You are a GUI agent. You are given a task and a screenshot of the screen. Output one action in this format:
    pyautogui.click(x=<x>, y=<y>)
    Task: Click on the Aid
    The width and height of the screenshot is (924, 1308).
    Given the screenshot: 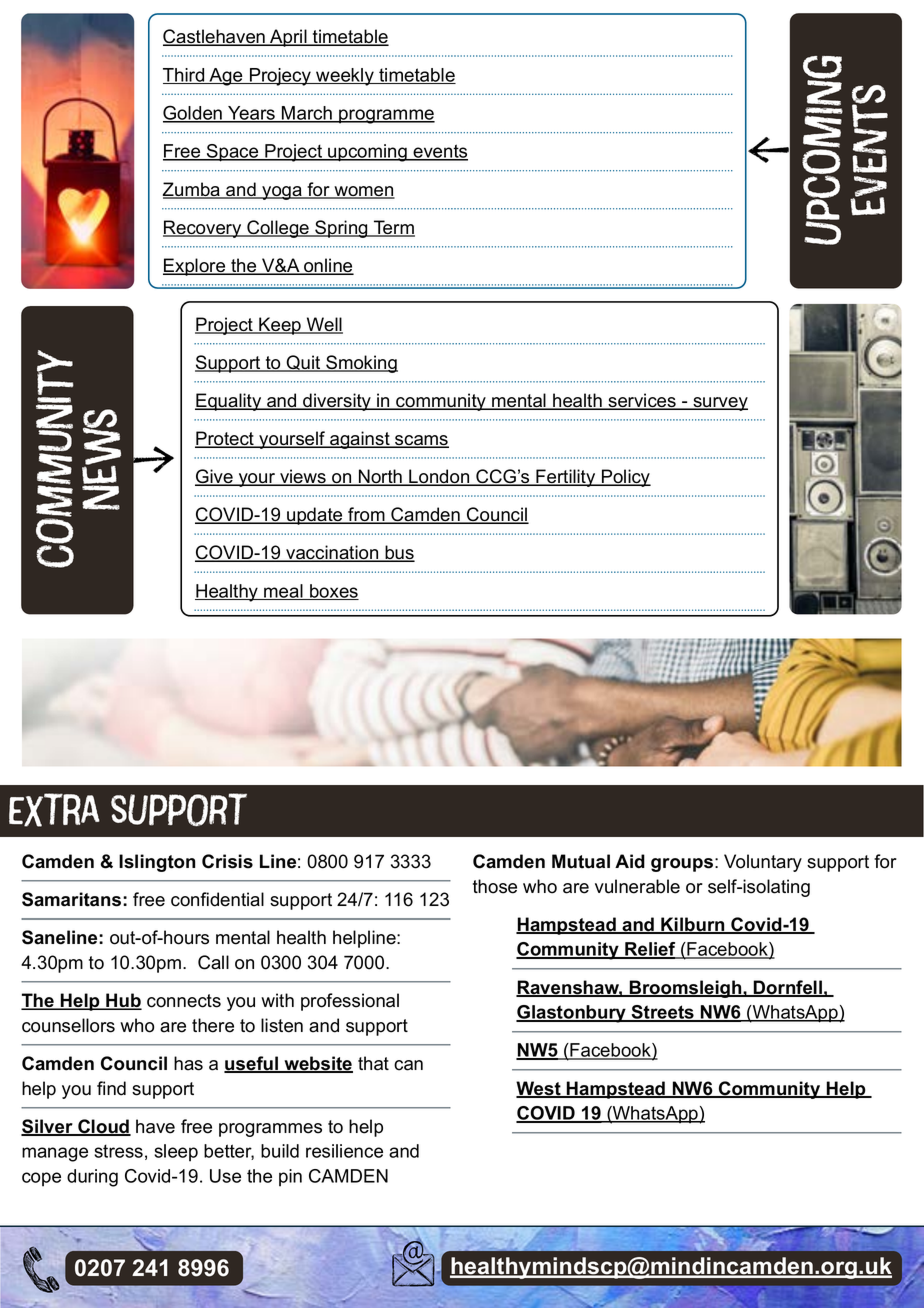 What is the action you would take?
    pyautogui.click(x=630, y=861)
